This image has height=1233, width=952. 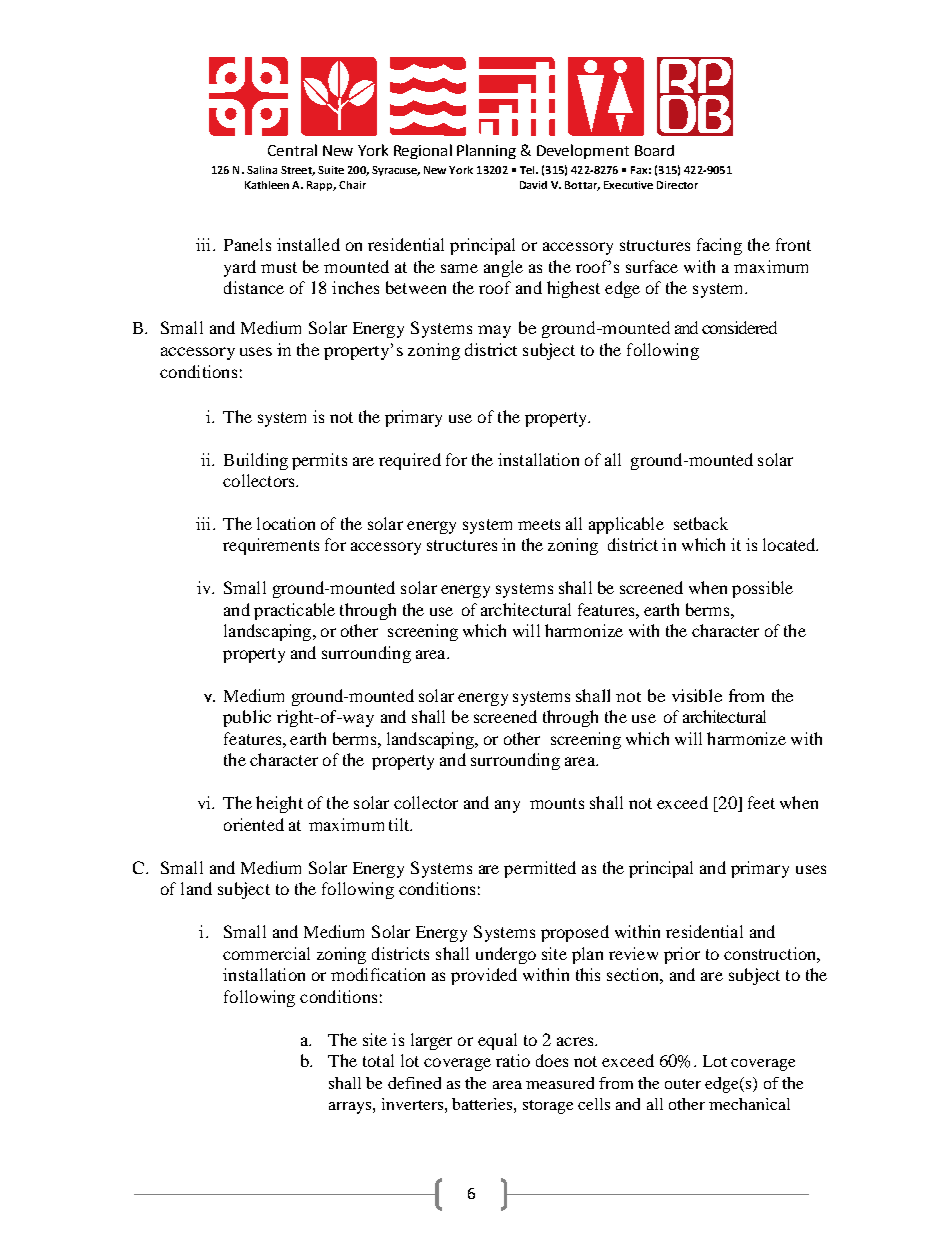 What do you see at coordinates (528, 170) in the image?
I see `Tel` at bounding box center [528, 170].
